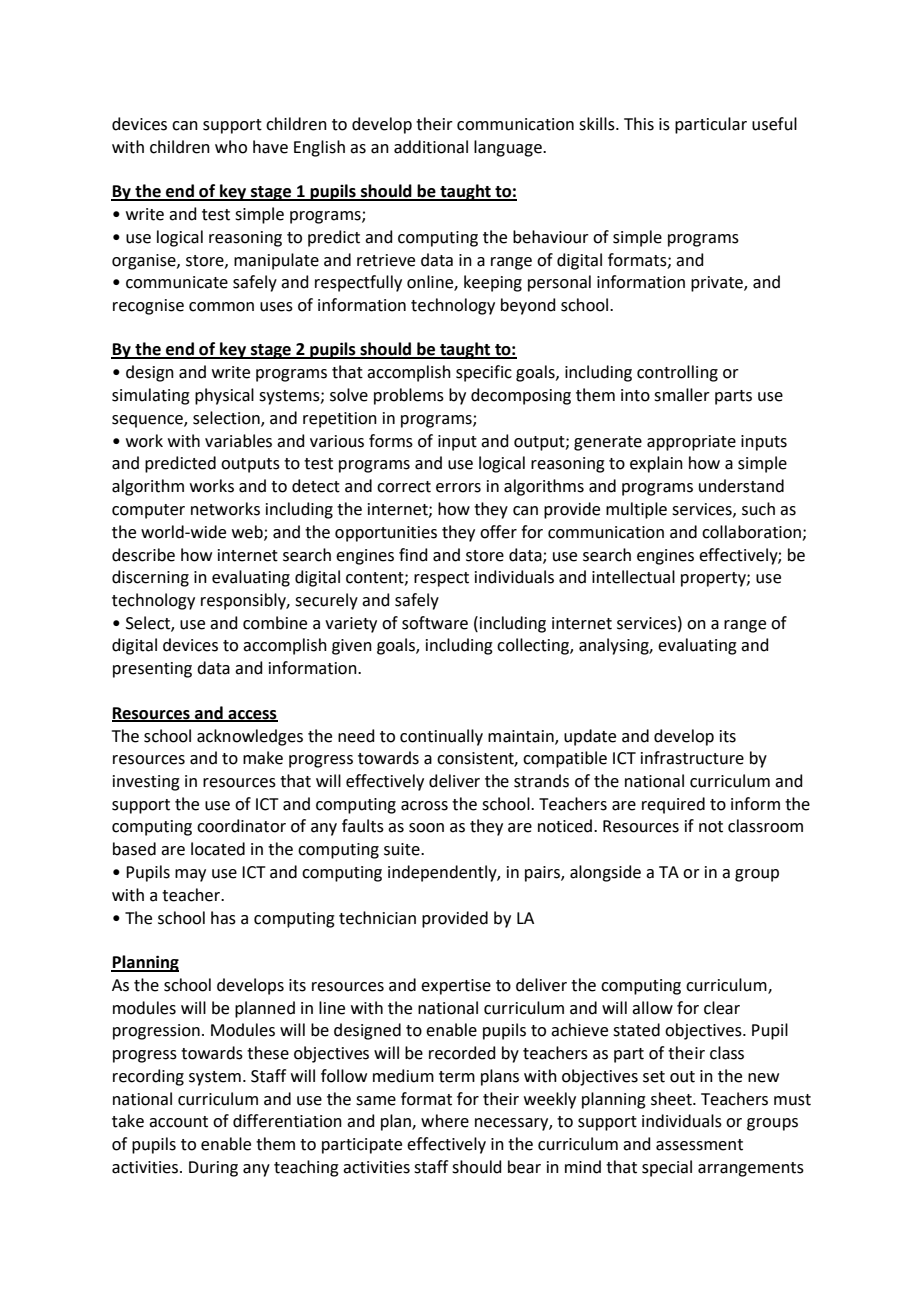 The image size is (924, 1308). What do you see at coordinates (431, 147) in the screenshot?
I see `additional` at bounding box center [431, 147].
